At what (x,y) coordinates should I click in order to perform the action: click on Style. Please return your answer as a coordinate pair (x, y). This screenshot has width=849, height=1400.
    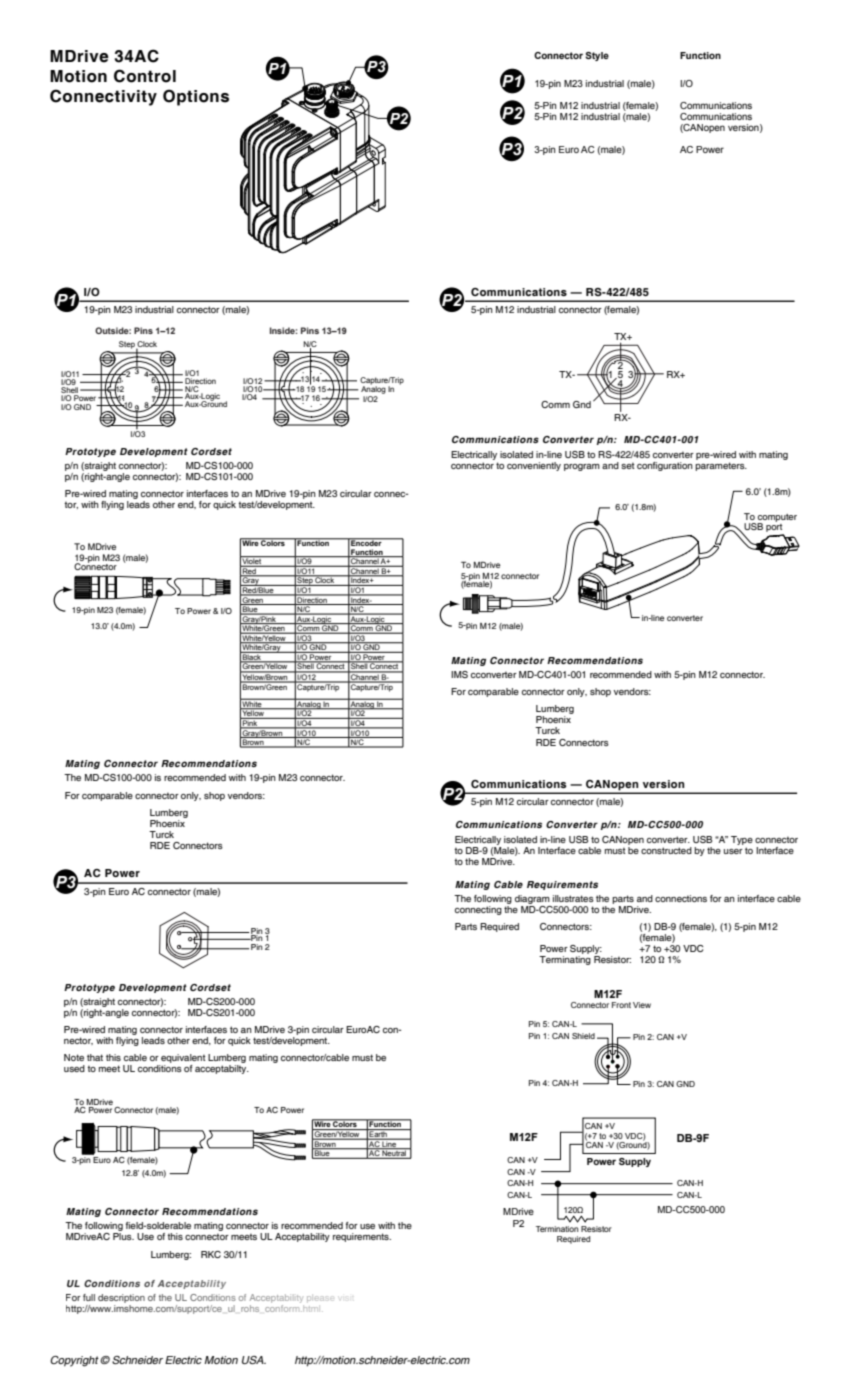
    Looking at the image, I should click on (597, 56).
